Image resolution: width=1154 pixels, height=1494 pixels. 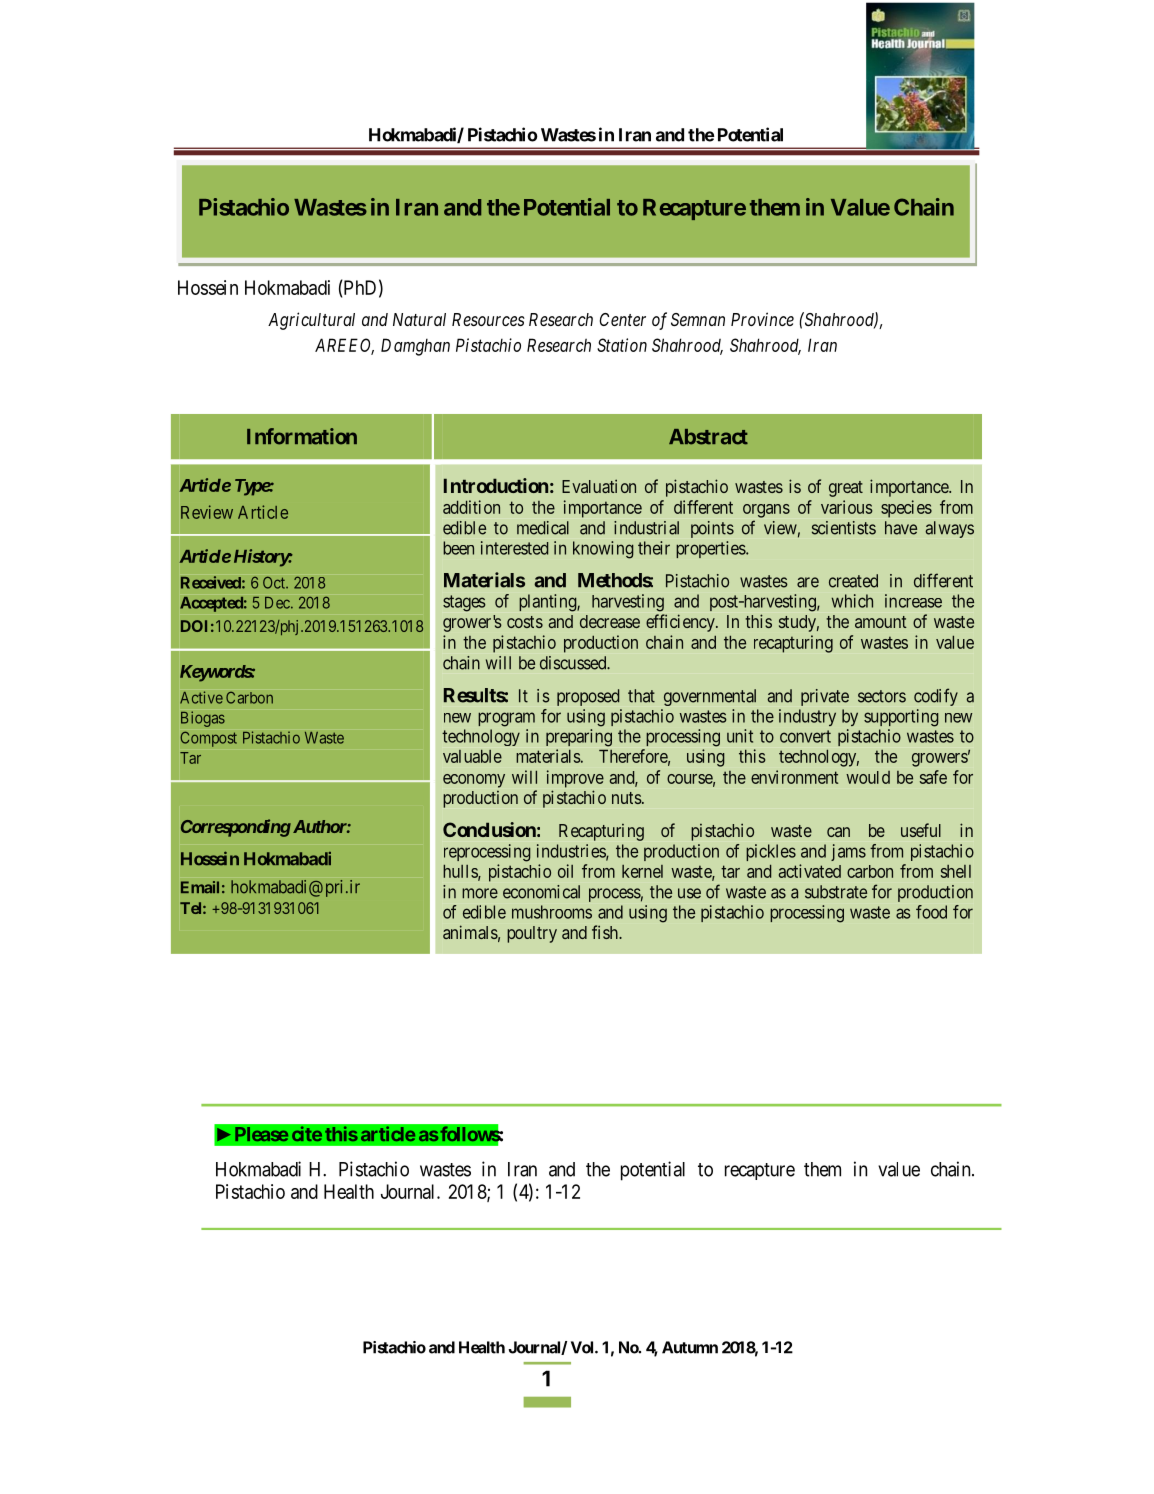 What do you see at coordinates (762, 319) in the image?
I see `Province` at bounding box center [762, 319].
